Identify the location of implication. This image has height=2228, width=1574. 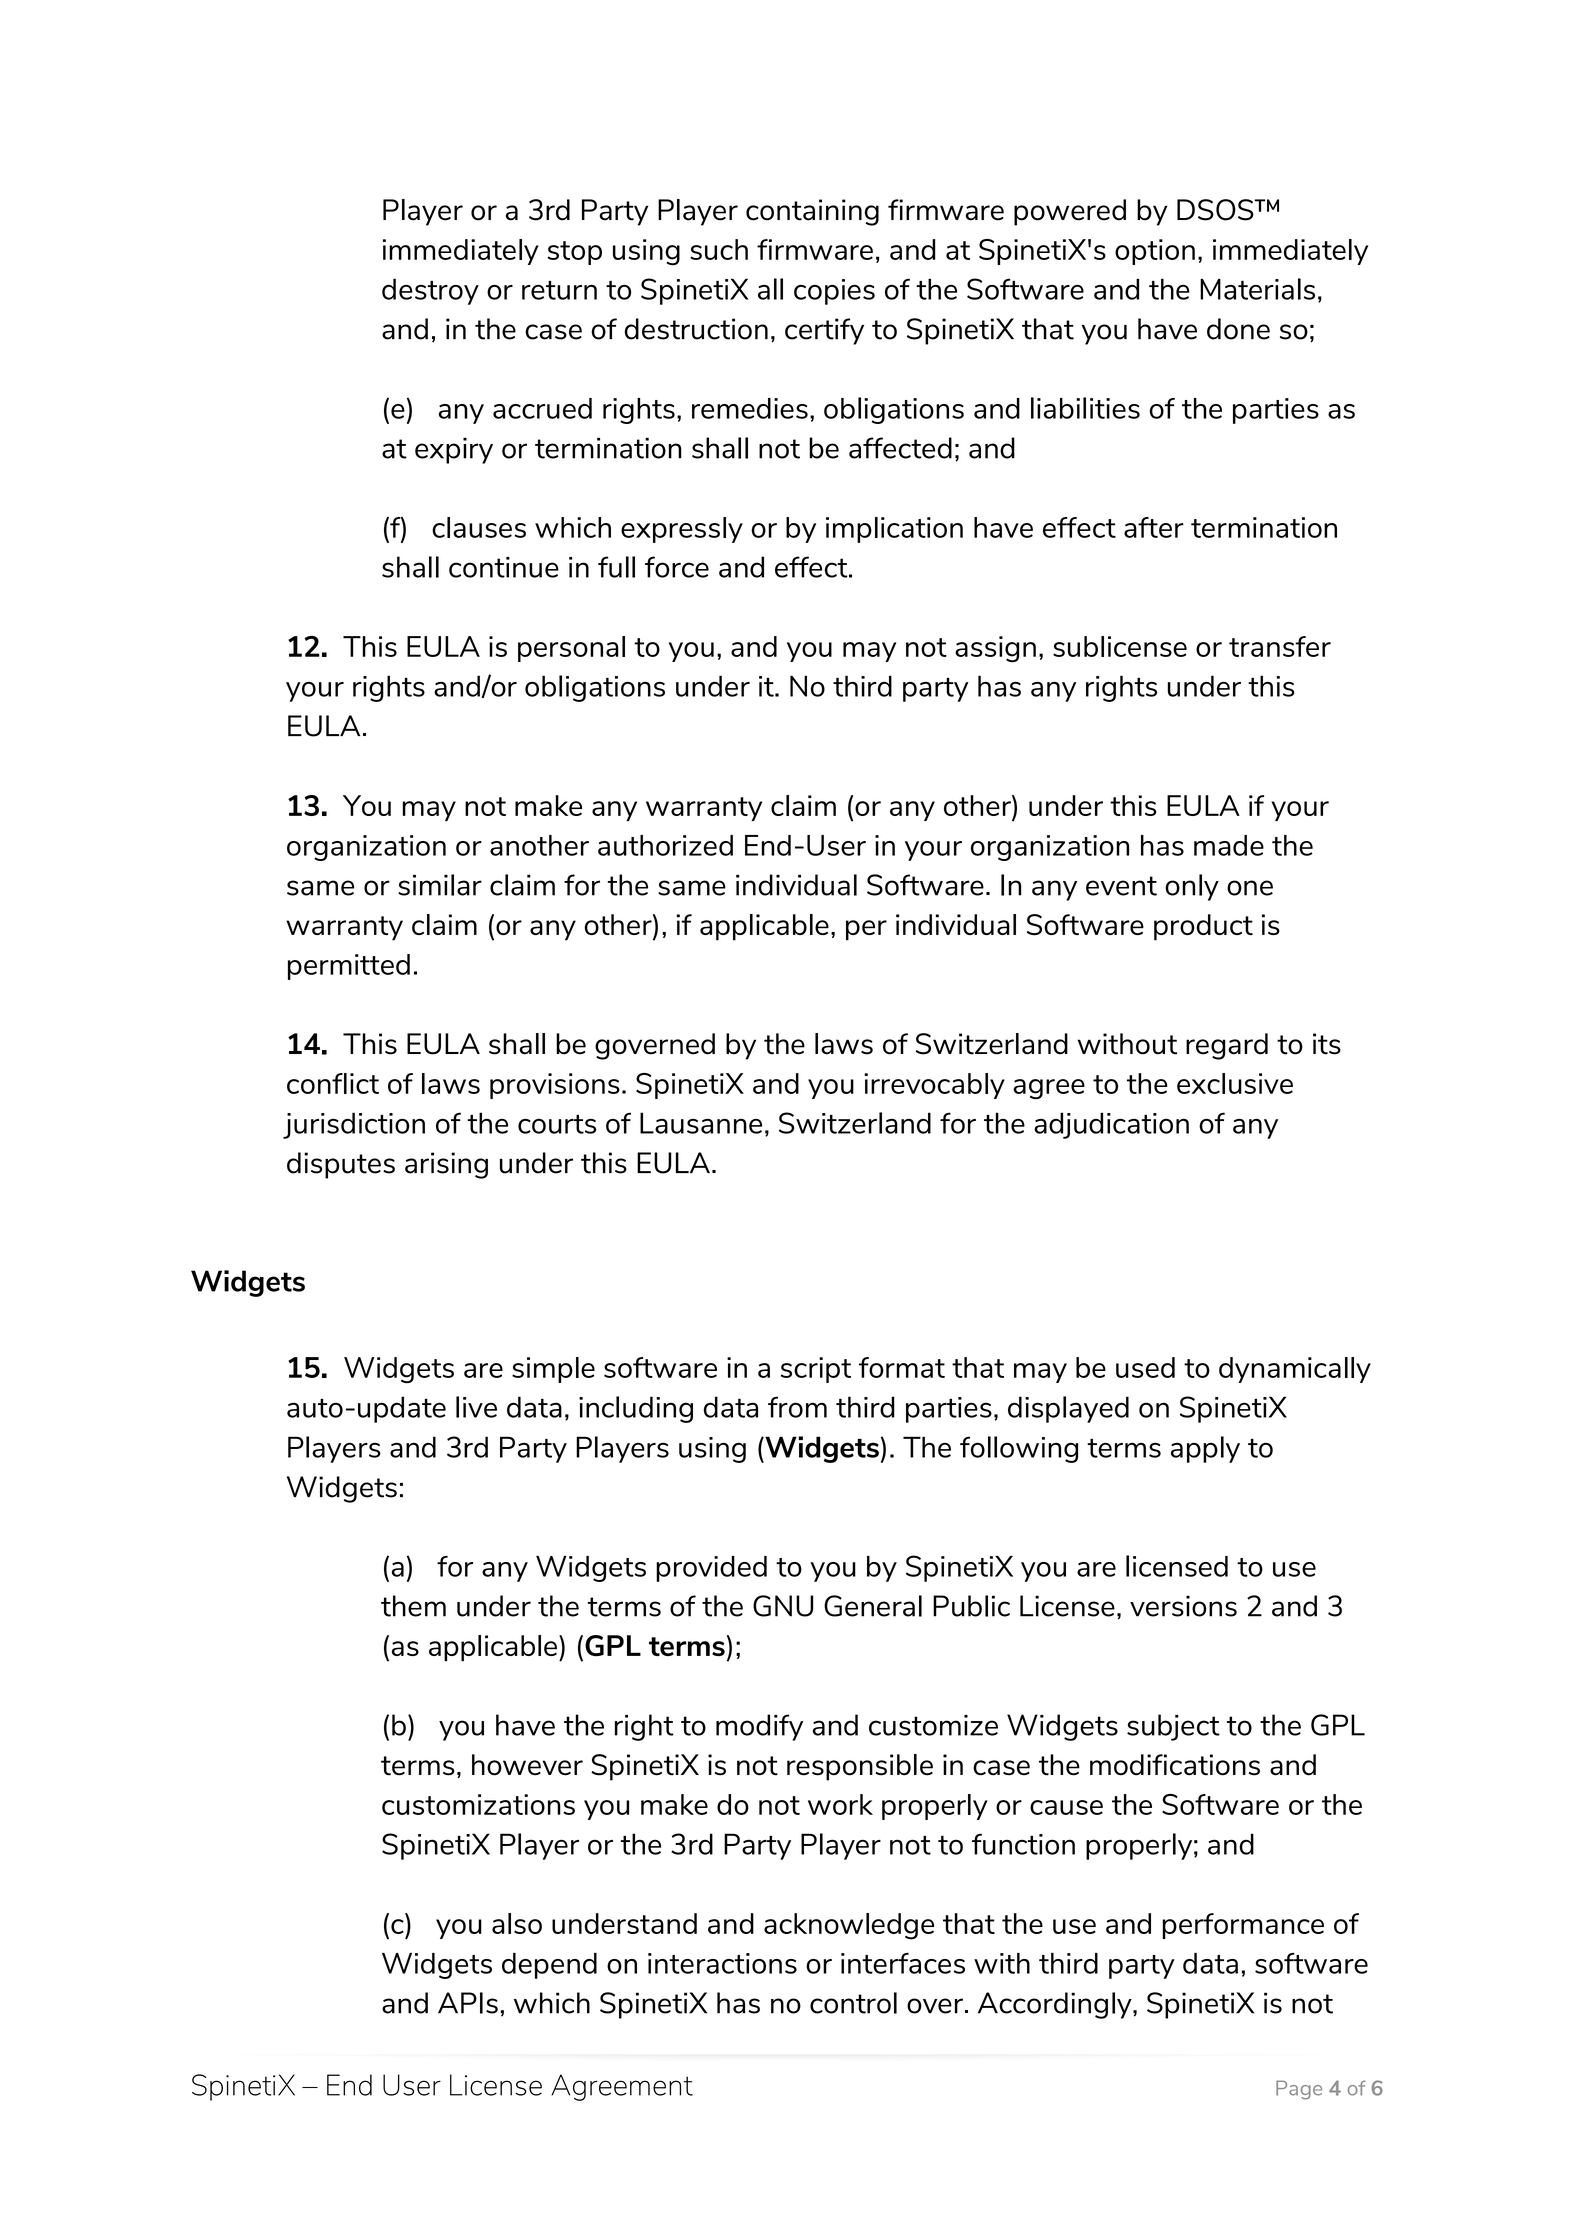
(894, 530).
